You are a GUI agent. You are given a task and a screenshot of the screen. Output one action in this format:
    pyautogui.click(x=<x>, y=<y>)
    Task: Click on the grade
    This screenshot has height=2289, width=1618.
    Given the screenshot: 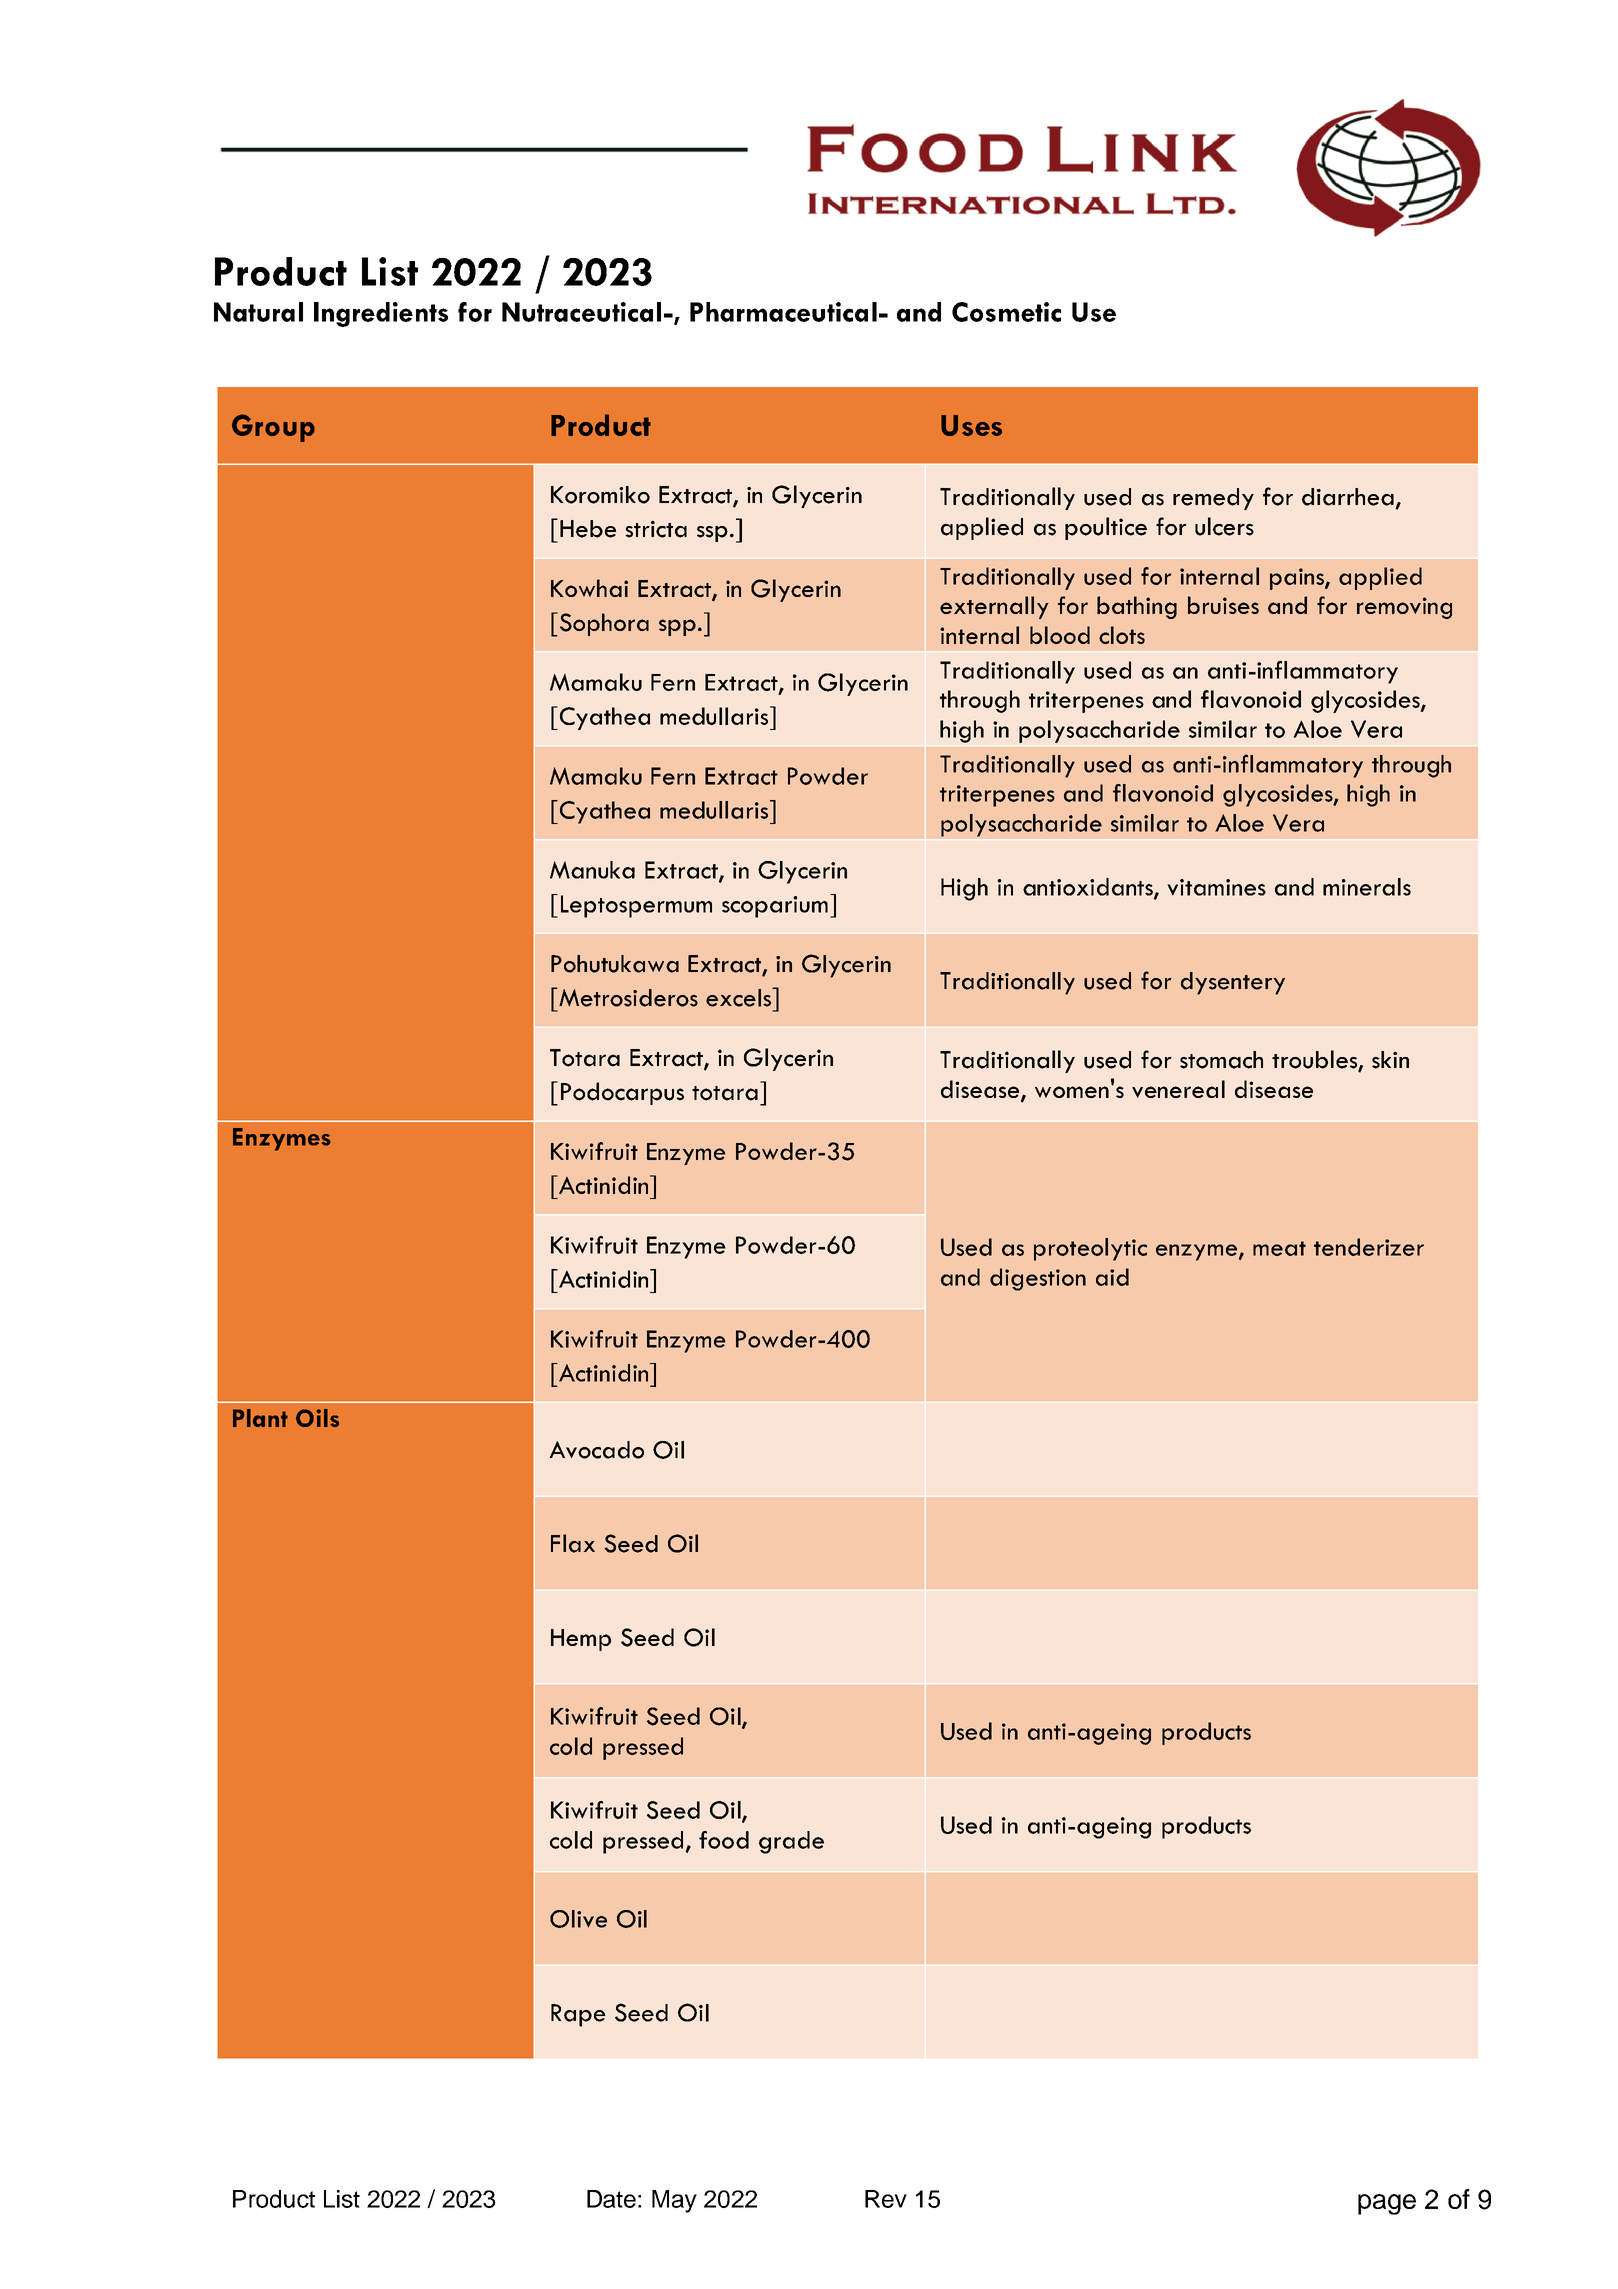 What is the action you would take?
    pyautogui.click(x=791, y=1842)
